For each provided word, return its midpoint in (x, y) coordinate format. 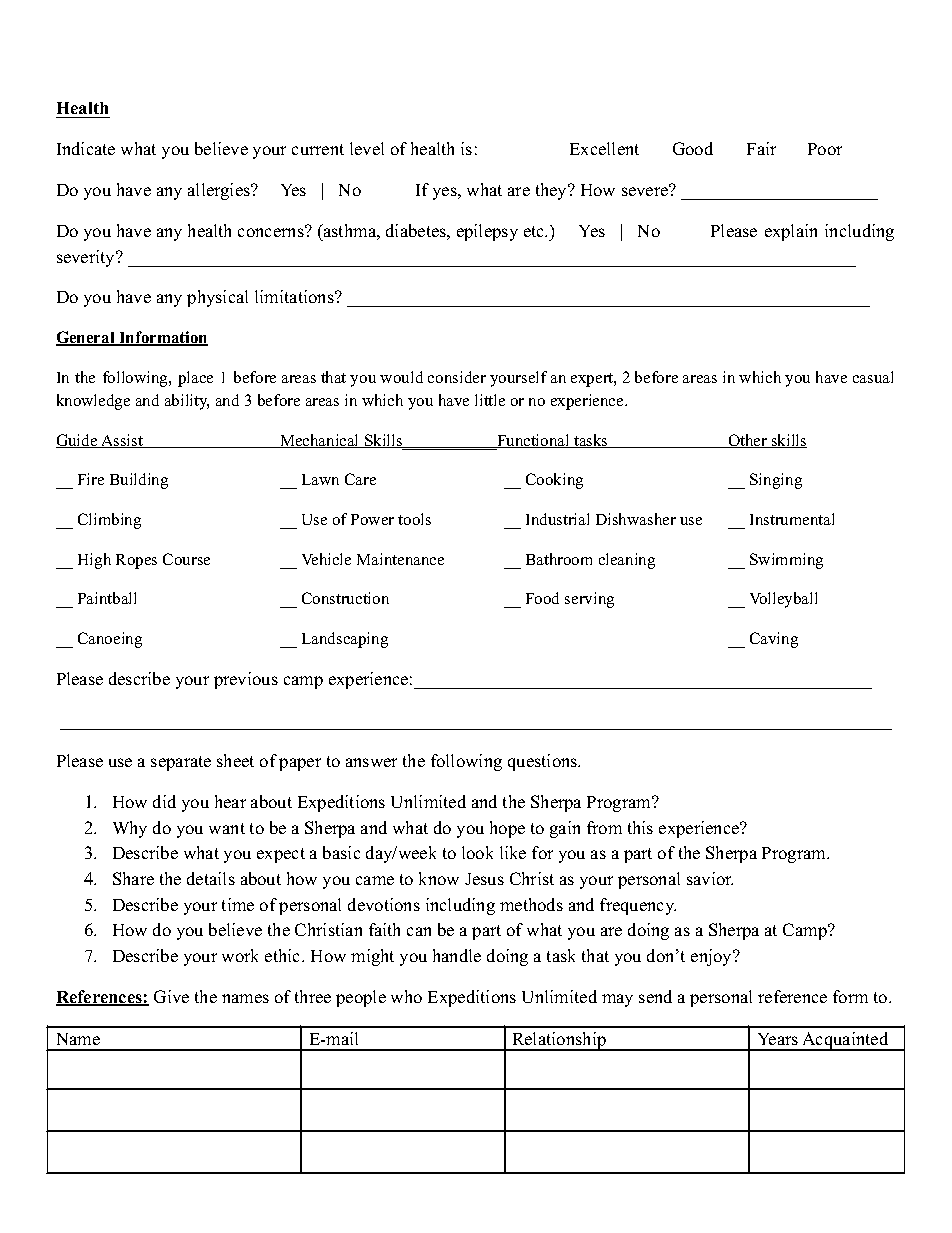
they (552, 191)
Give (171, 996)
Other (748, 441)
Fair (761, 148)
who (406, 996)
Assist (122, 441)
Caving (774, 640)
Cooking (554, 481)
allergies (220, 191)
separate (181, 763)
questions (543, 762)
